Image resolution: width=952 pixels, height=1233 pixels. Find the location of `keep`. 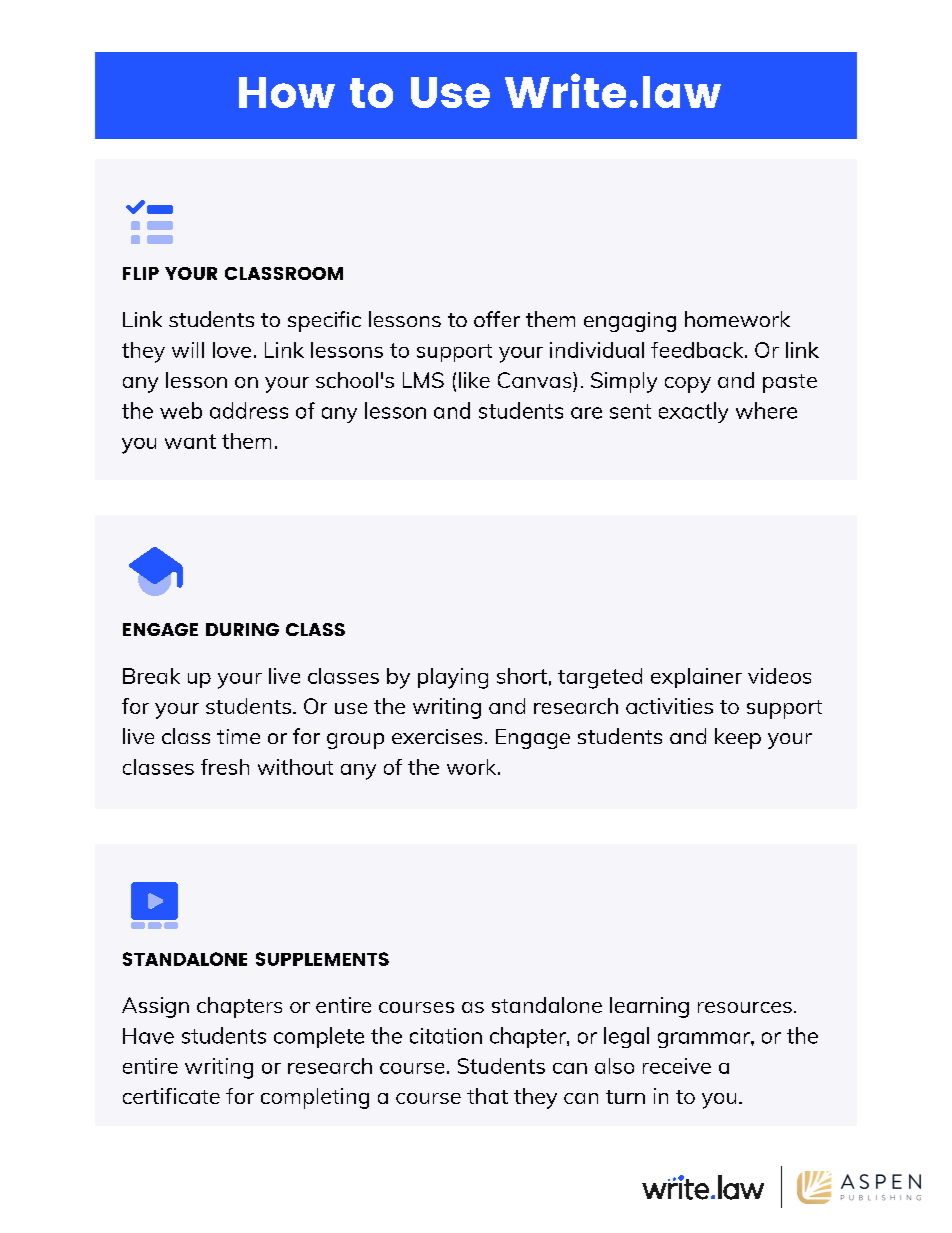

keep is located at coordinates (738, 738).
